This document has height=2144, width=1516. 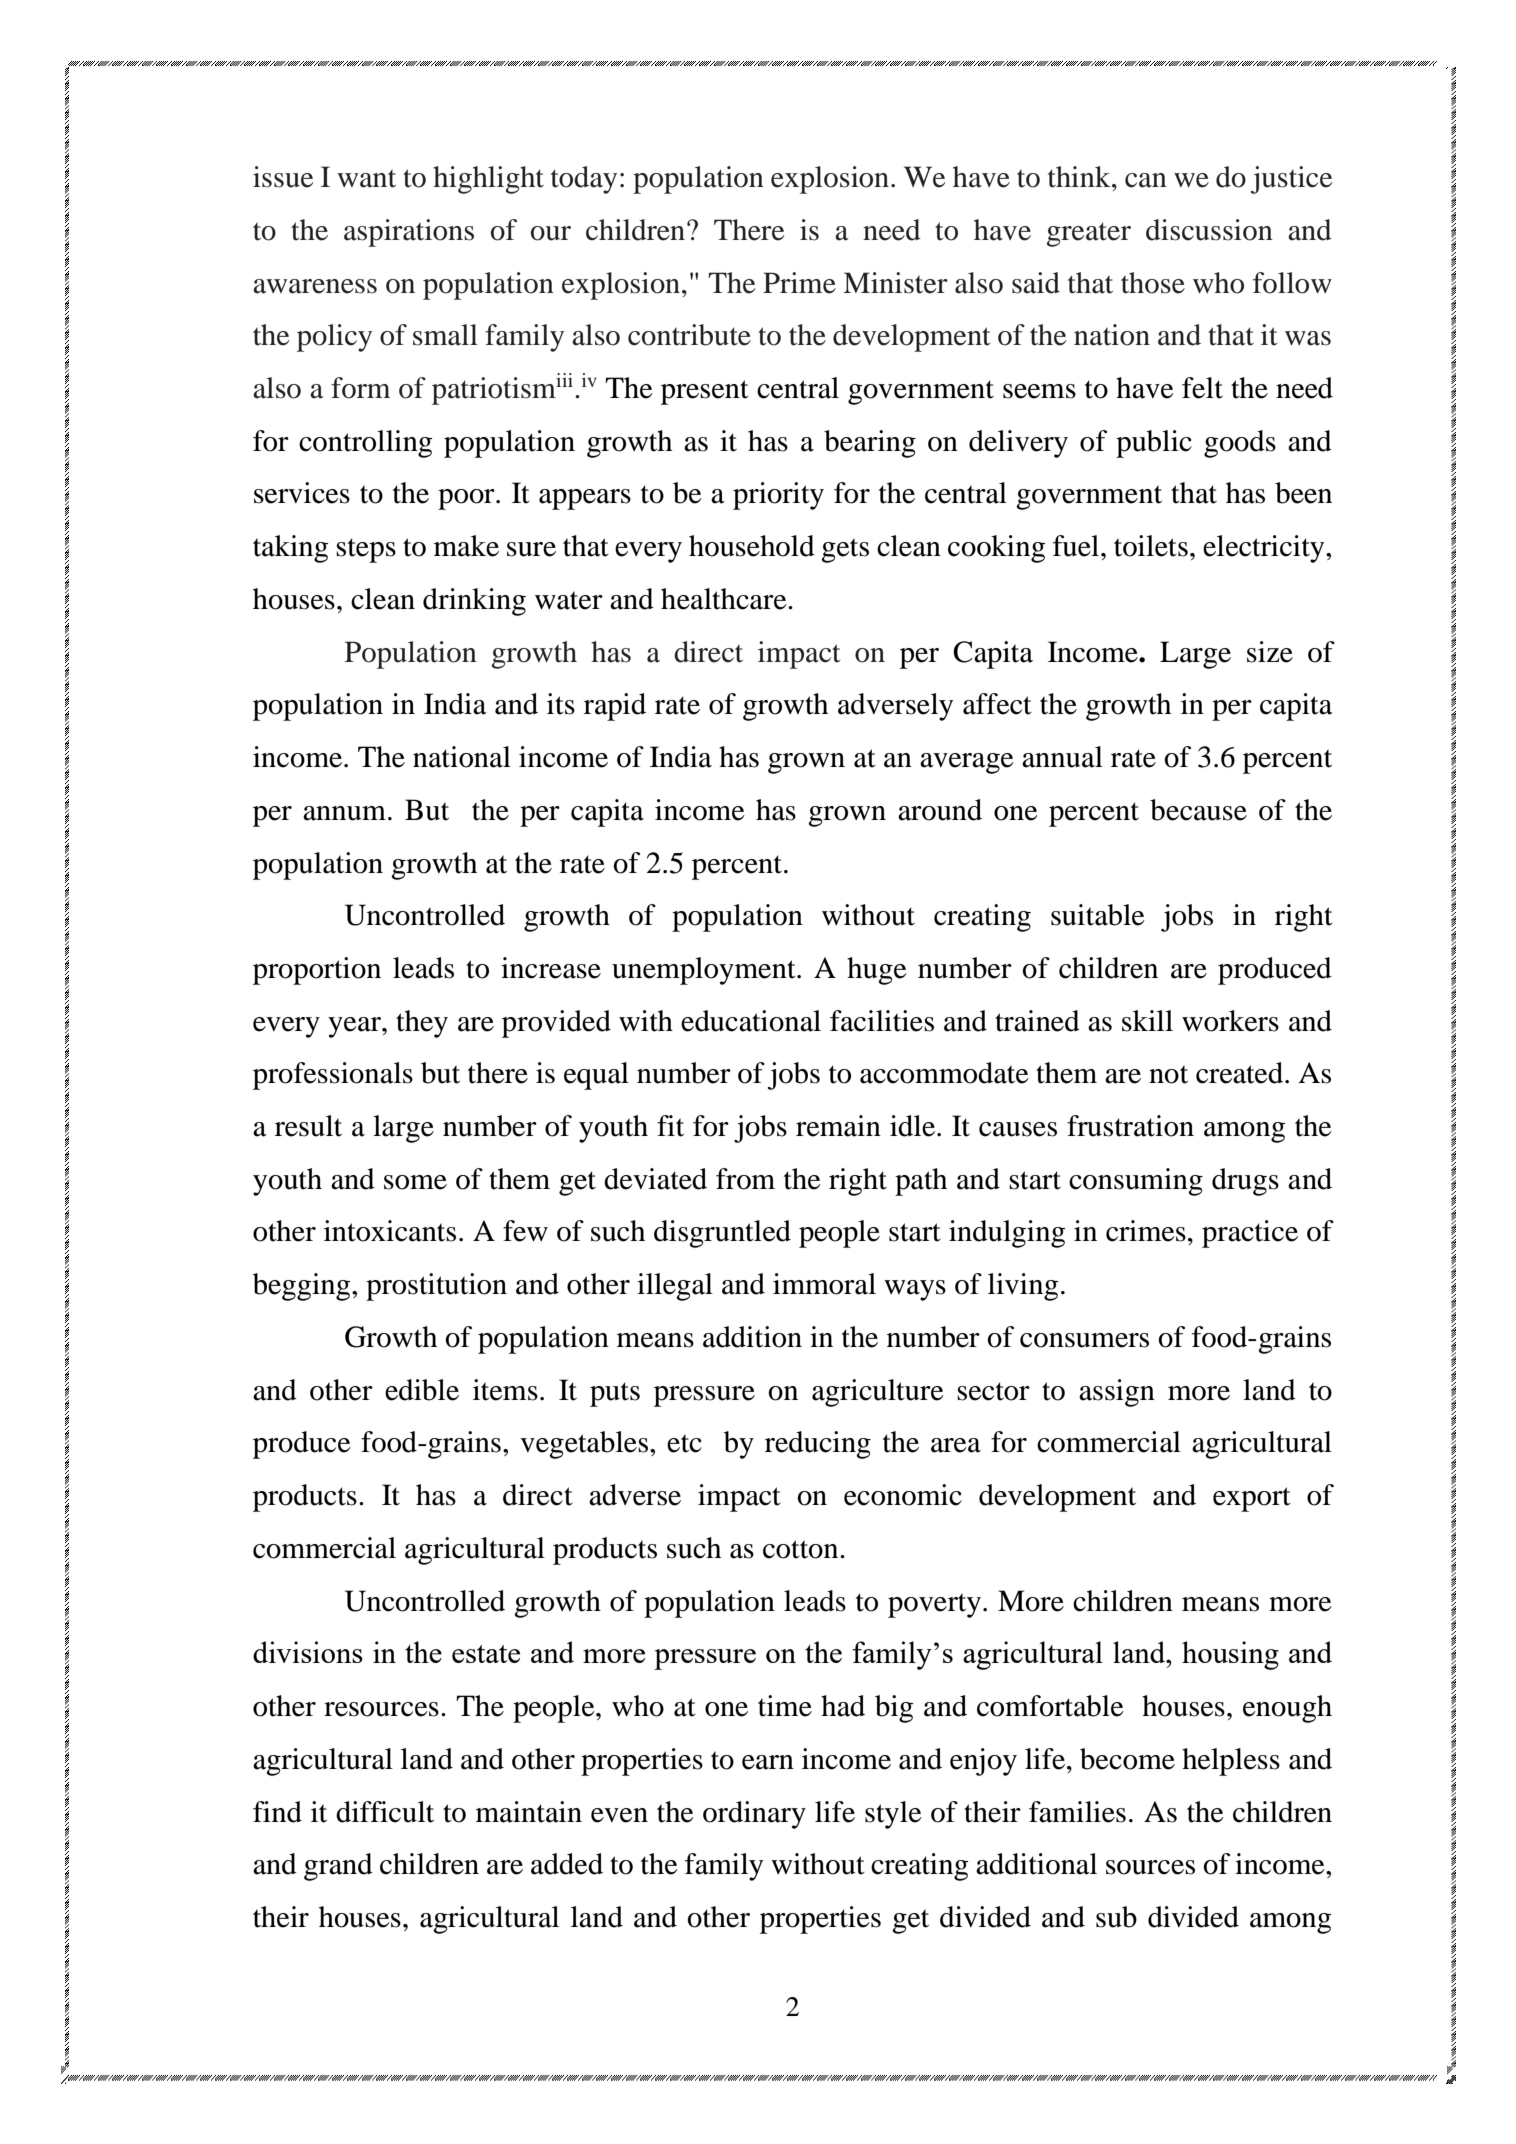 I want to click on consumers, so click(x=1084, y=1340).
